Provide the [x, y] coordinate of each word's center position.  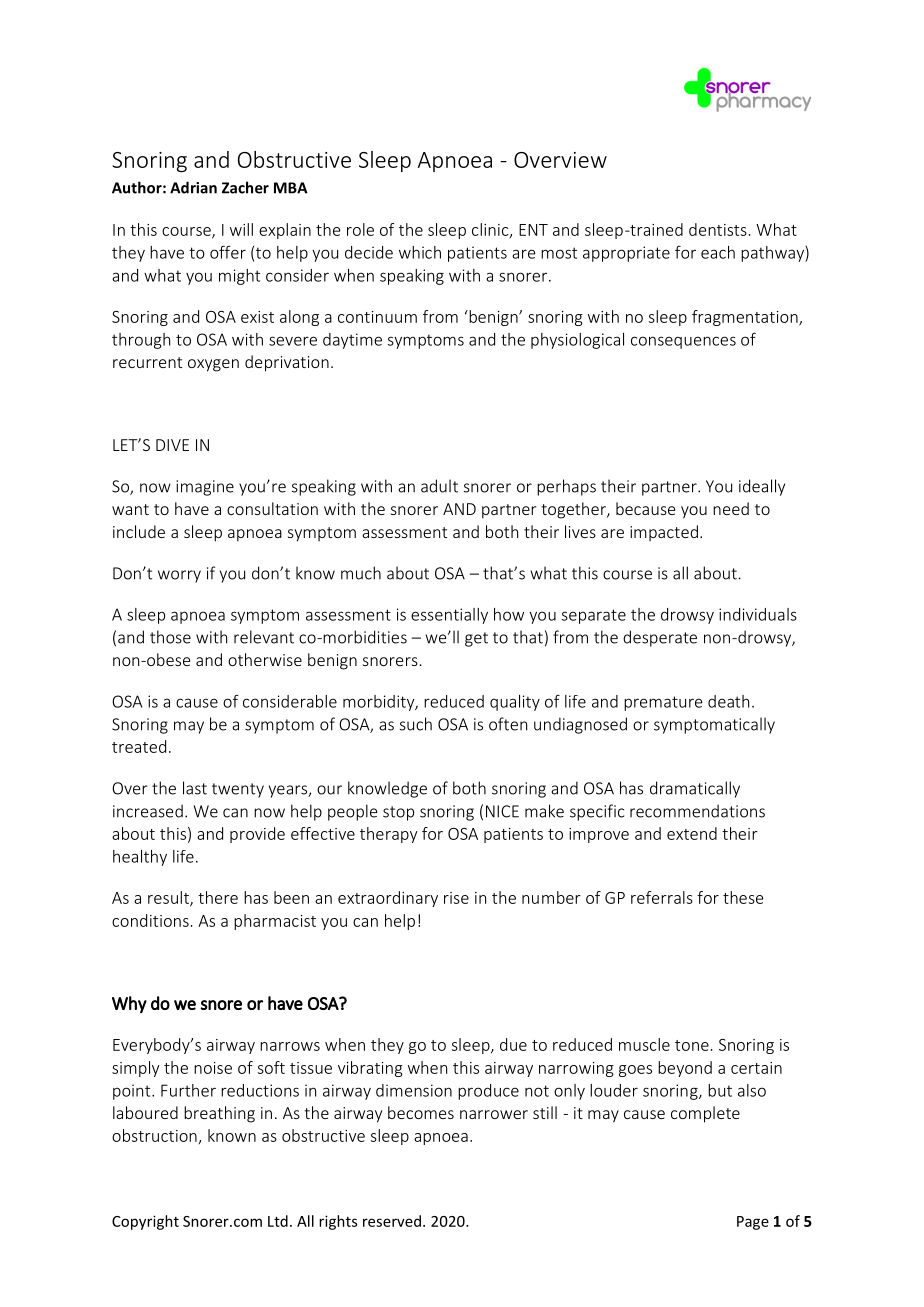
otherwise [265, 659]
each [718, 252]
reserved [392, 1221]
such [416, 724]
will [241, 229]
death [728, 701]
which [420, 252]
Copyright [145, 1222]
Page [753, 1223]
